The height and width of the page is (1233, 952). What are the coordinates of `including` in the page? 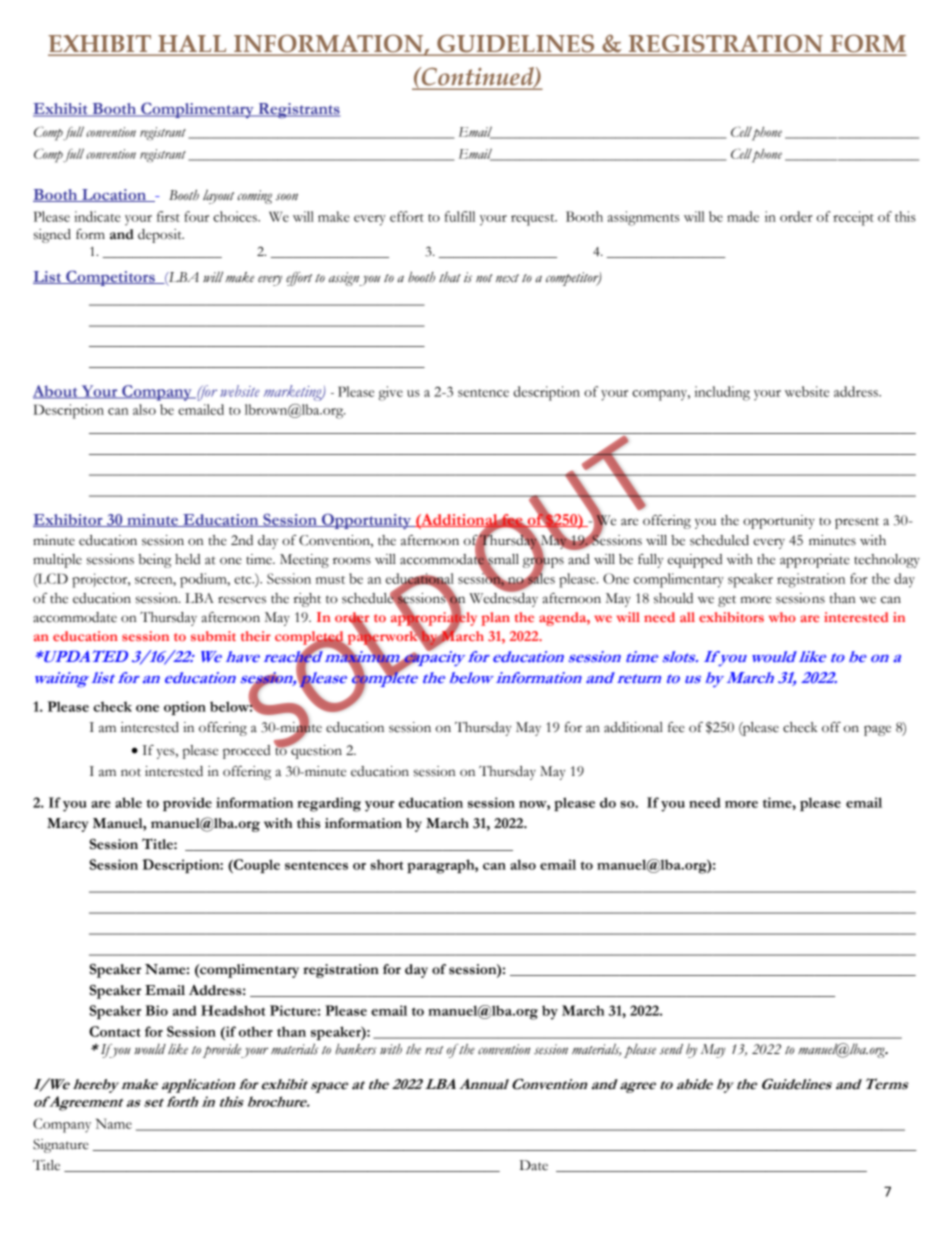 It's located at (722, 393).
